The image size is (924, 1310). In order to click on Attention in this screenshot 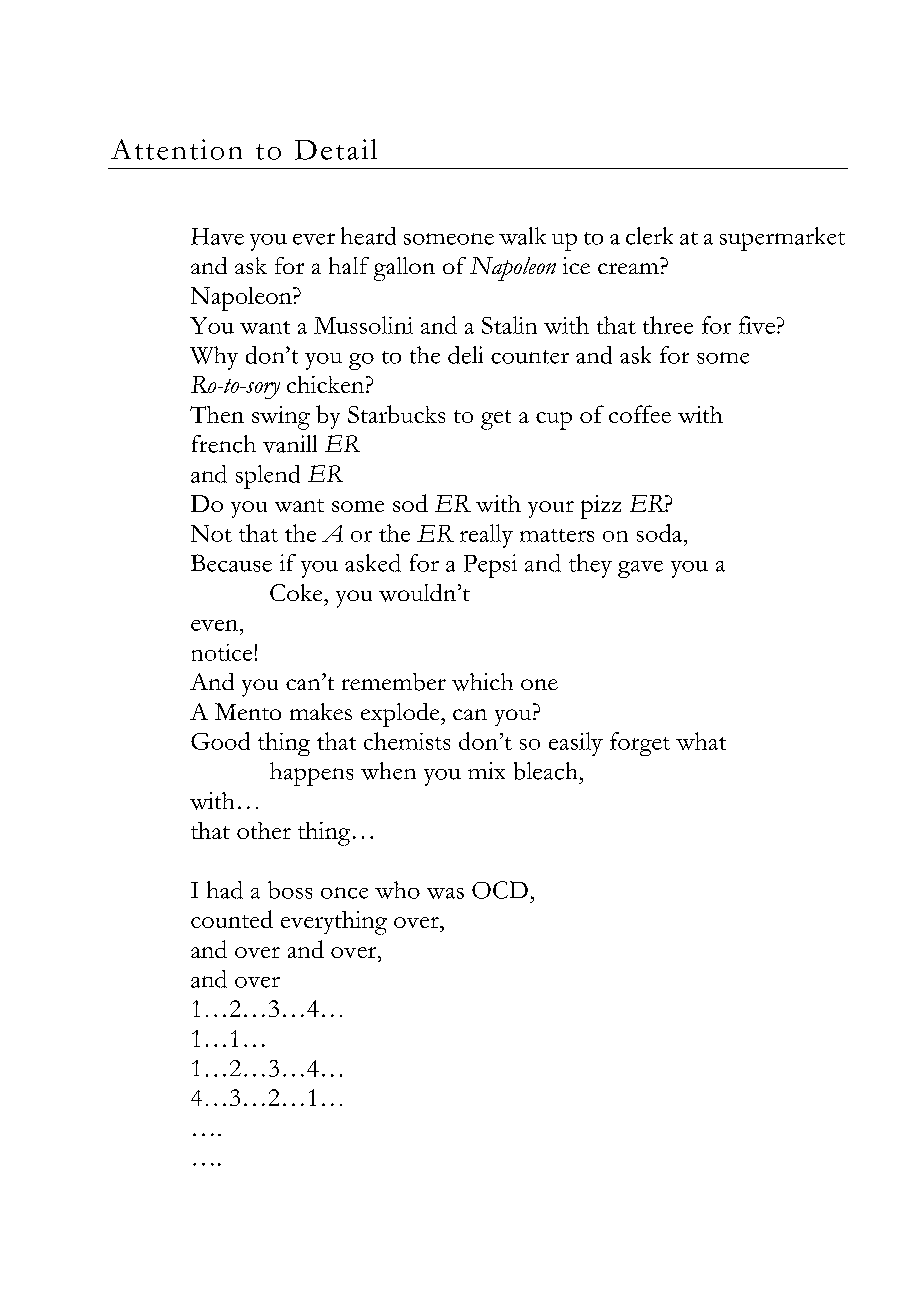, I will do `click(176, 149)`.
